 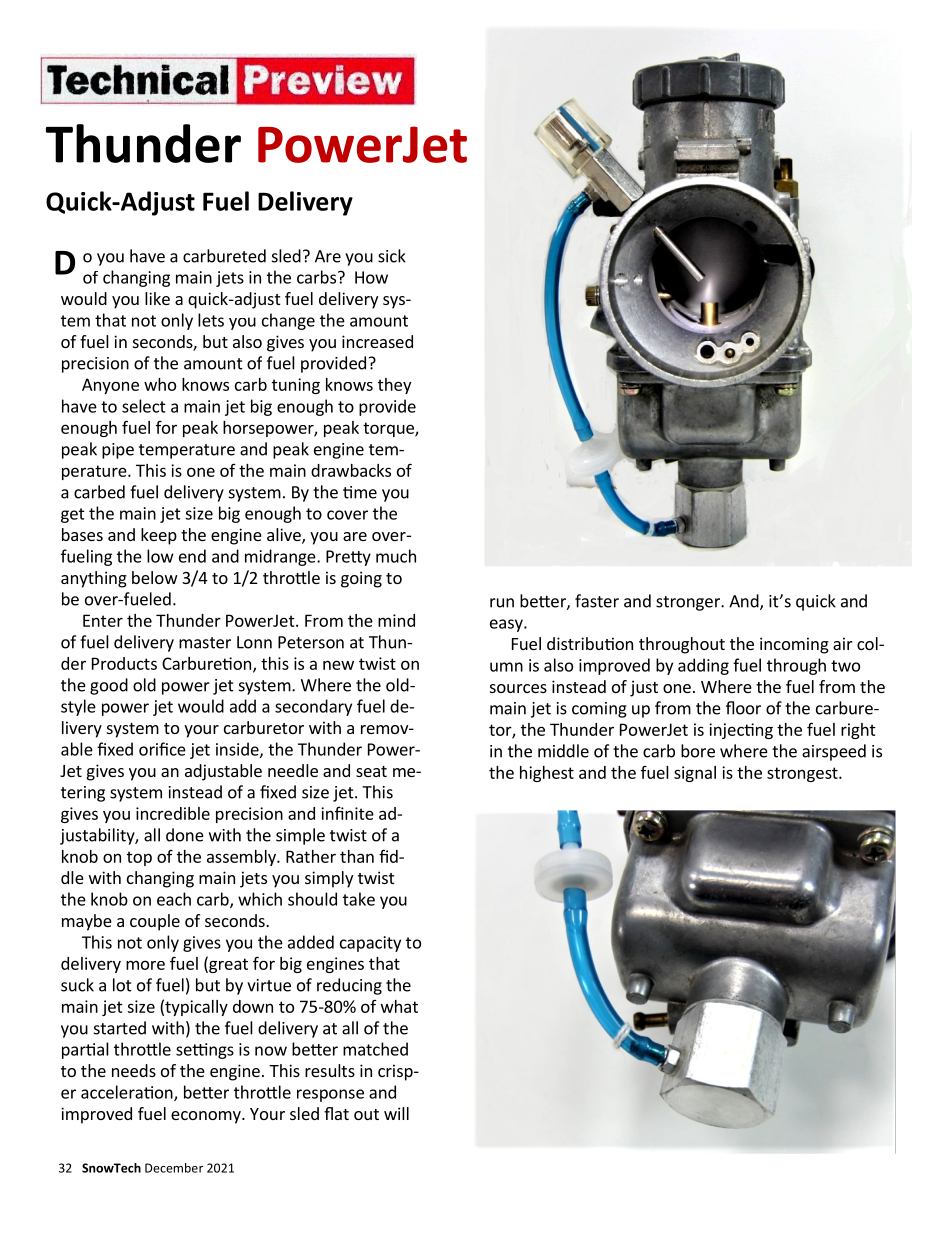 I want to click on sick, so click(x=392, y=256).
